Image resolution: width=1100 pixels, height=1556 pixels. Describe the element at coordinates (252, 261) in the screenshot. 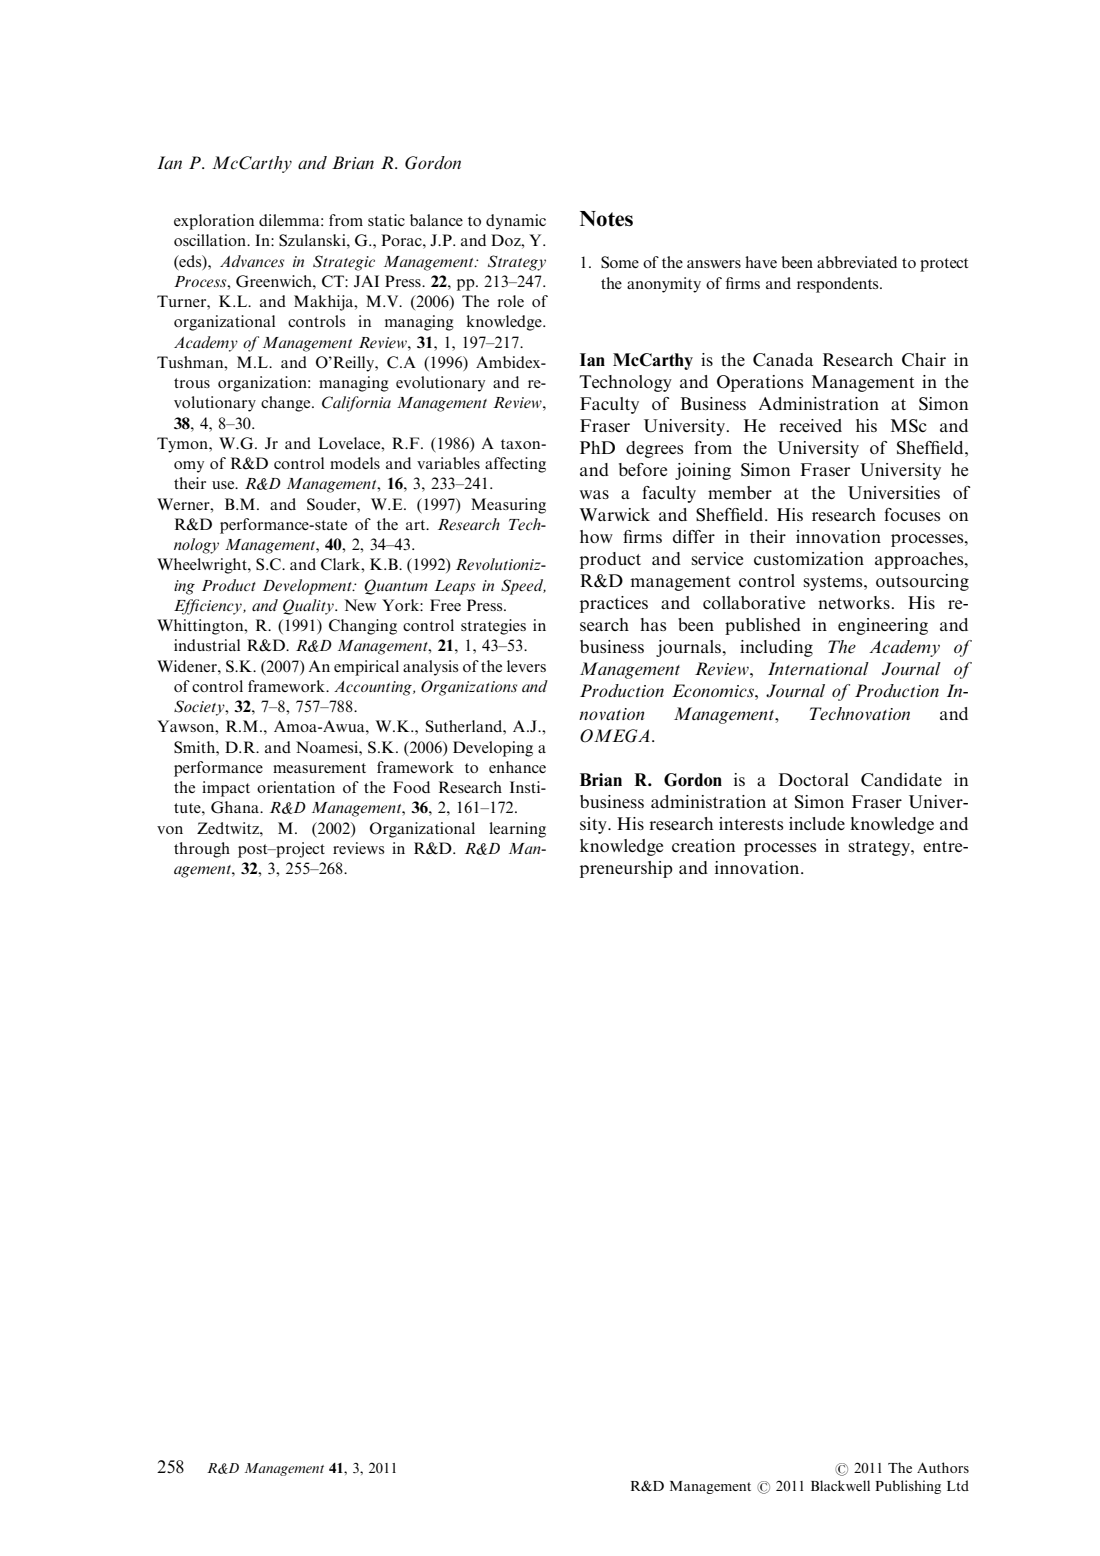

I see `Advances` at that location.
